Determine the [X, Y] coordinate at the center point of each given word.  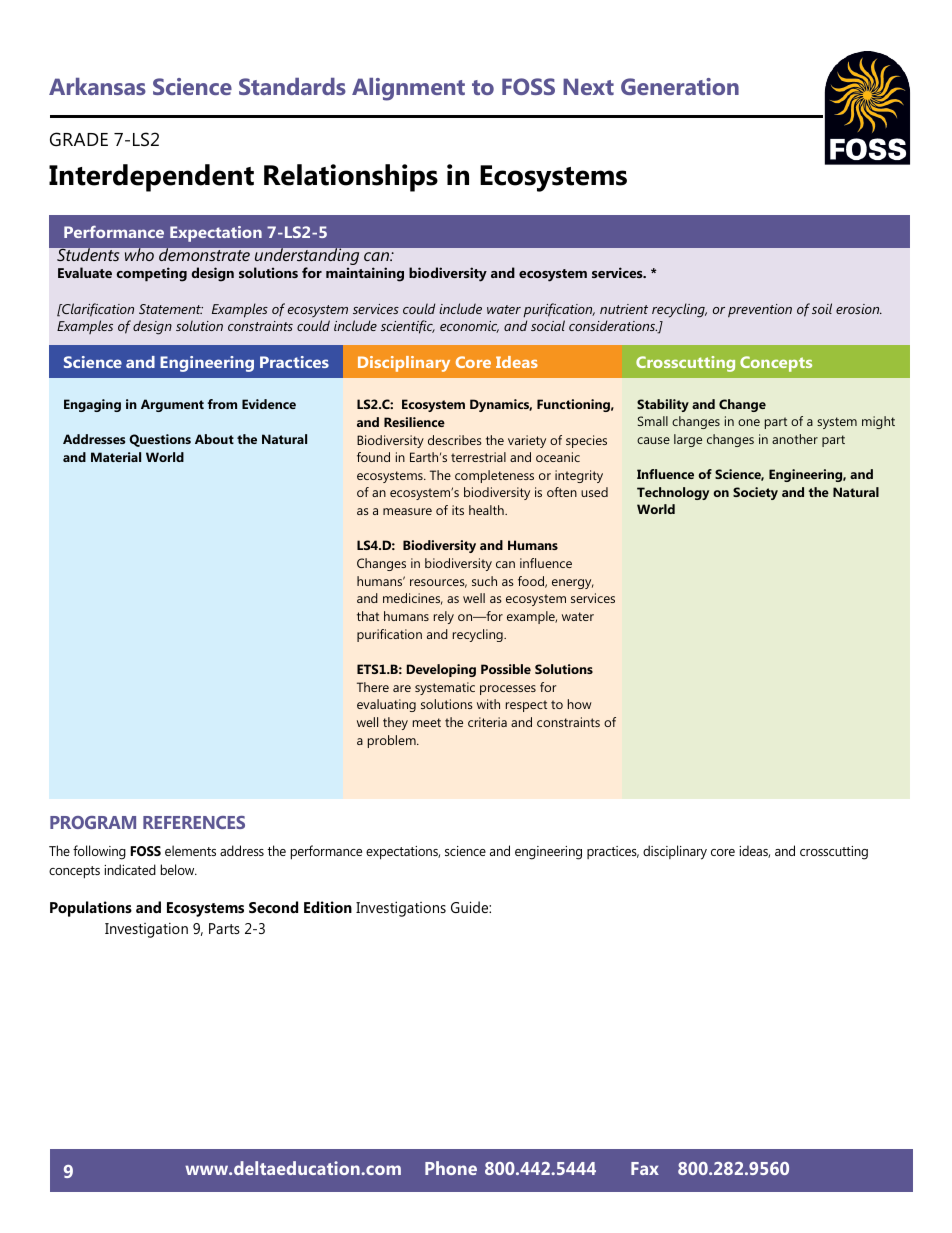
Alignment [408, 89]
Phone [451, 1168]
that [368, 616]
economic [469, 327]
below [179, 869]
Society [755, 493]
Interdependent [151, 178]
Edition [328, 907]
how [580, 704]
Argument [172, 405]
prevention [760, 311]
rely [444, 617]
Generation [680, 86]
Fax [645, 1168]
